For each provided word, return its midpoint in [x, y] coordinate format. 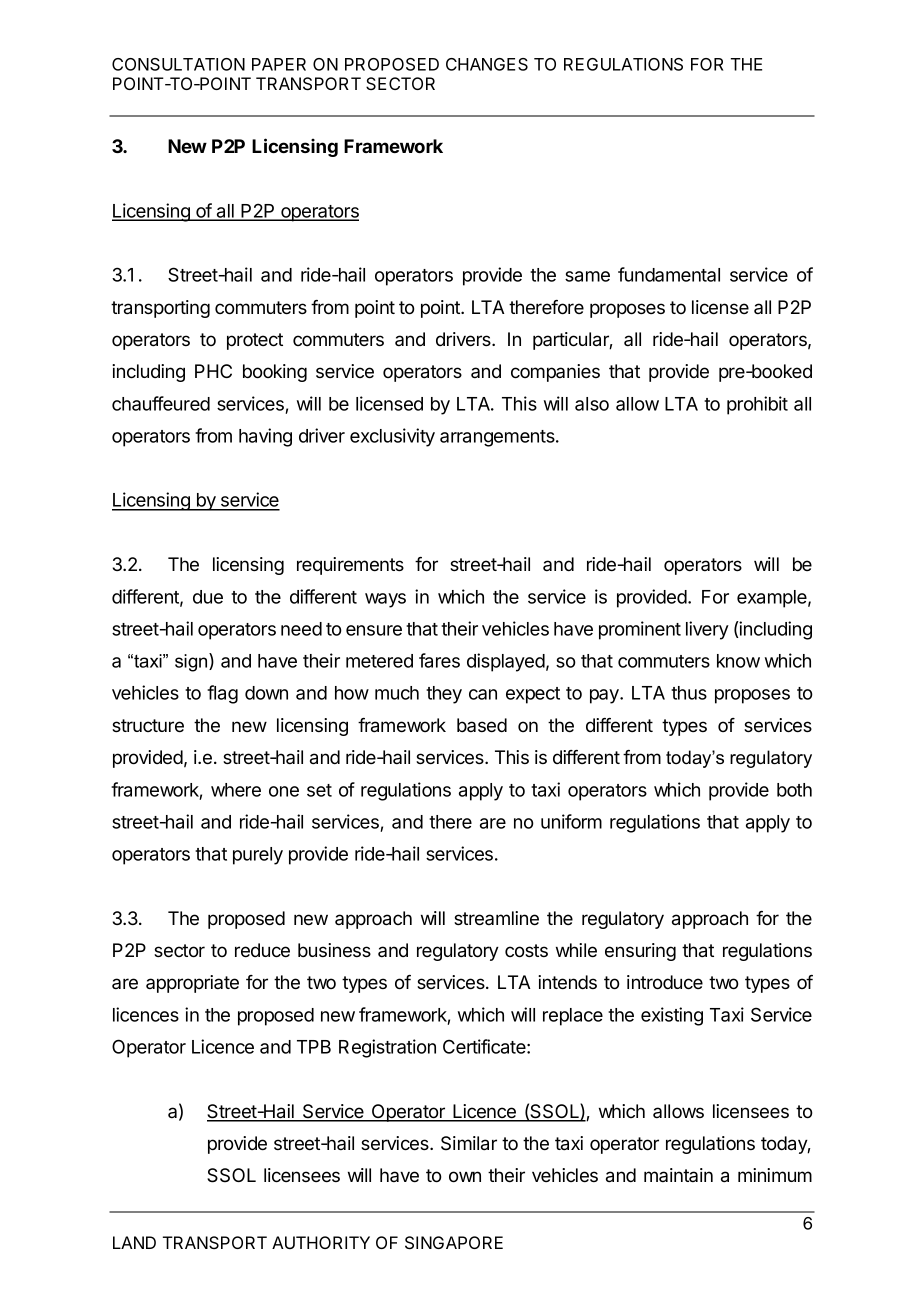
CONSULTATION [178, 64]
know [738, 661]
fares [439, 660]
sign [192, 662]
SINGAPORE [454, 1243]
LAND [134, 1242]
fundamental [669, 274]
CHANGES [487, 64]
